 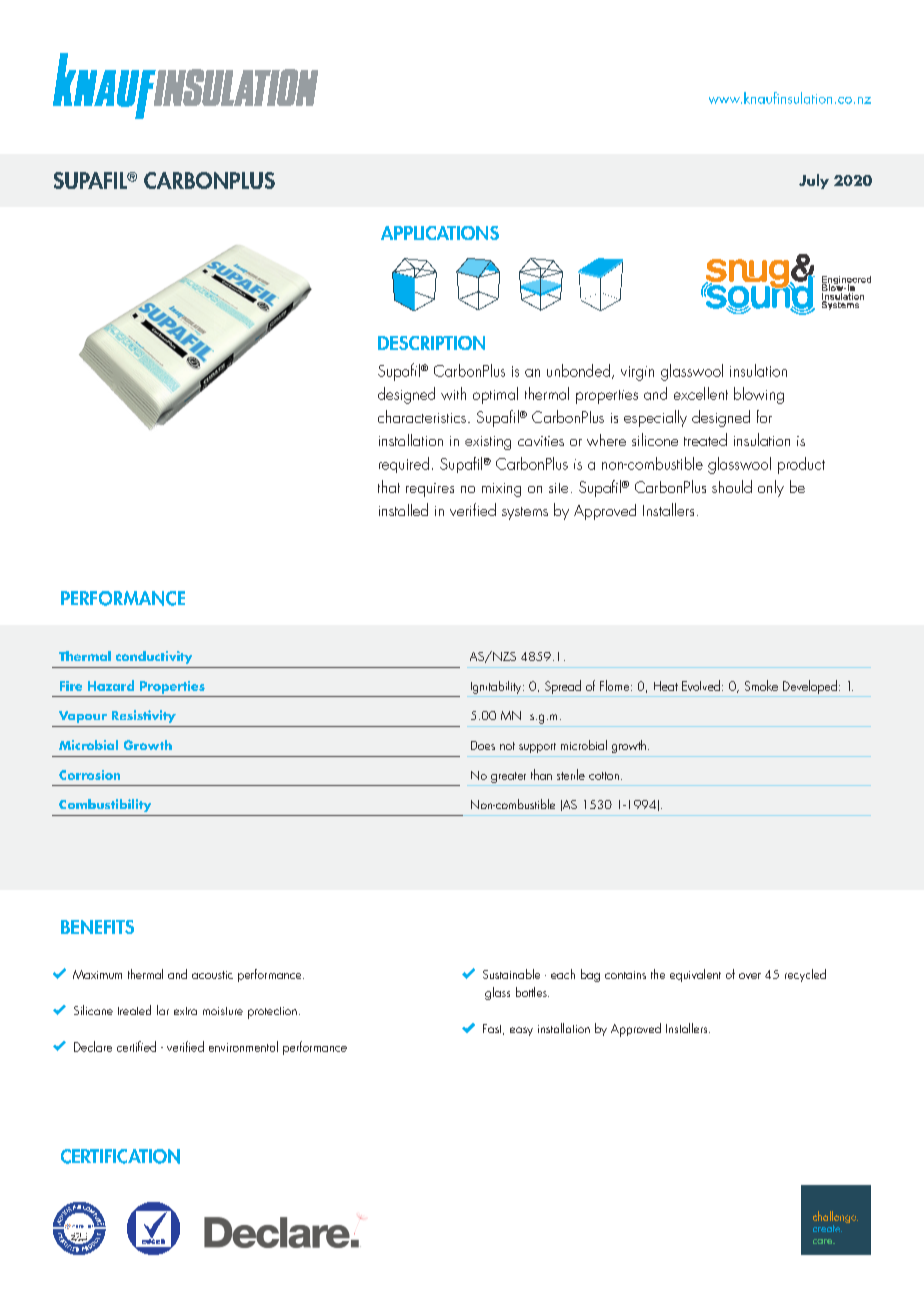 What do you see at coordinates (483, 745) in the screenshot?
I see `Does` at bounding box center [483, 745].
